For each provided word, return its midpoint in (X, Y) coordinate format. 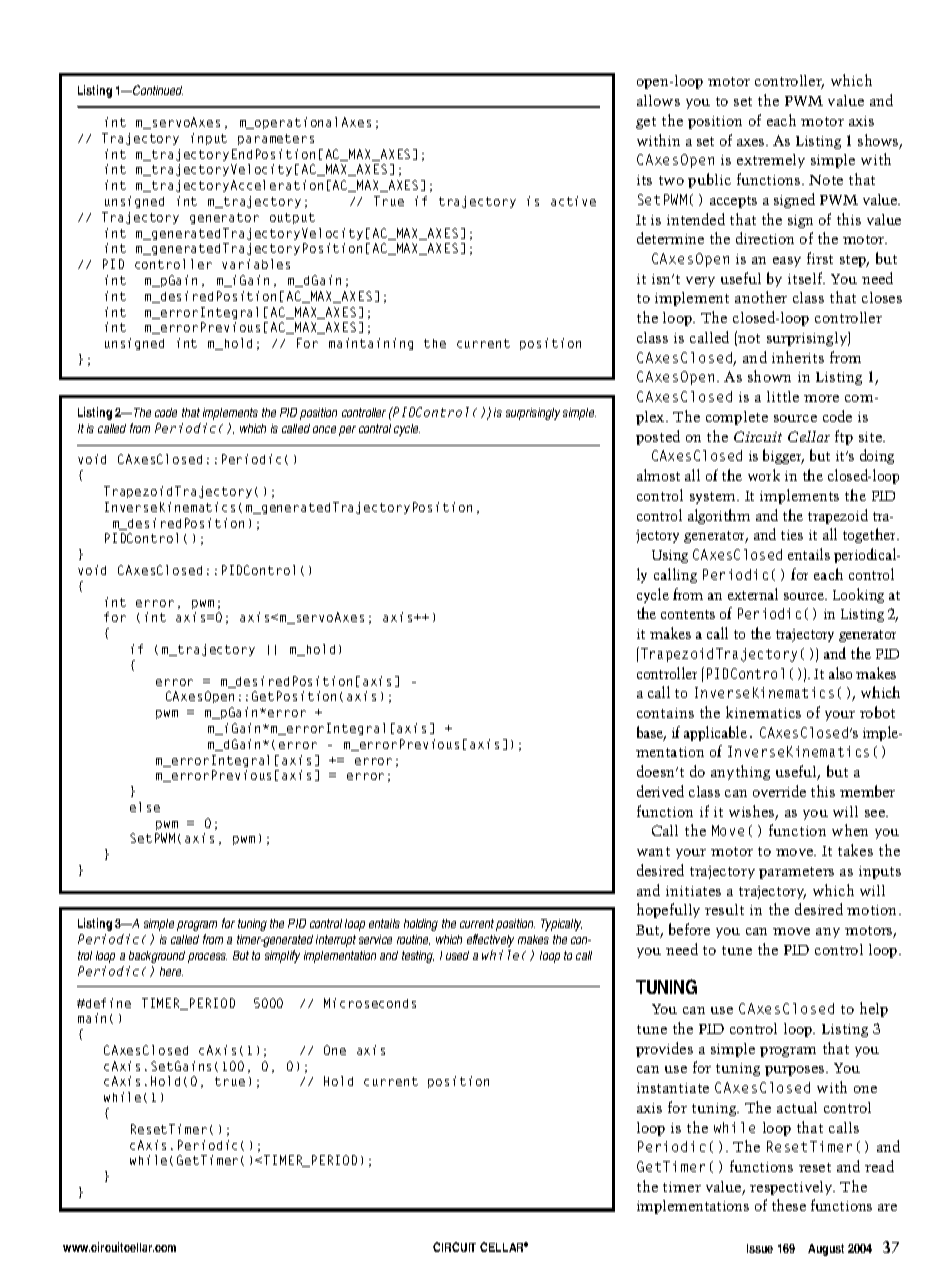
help (874, 1009)
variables (256, 264)
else (145, 807)
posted (658, 437)
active (573, 201)
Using (670, 556)
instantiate (673, 1088)
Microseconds (370, 1003)
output (292, 218)
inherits (798, 357)
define (107, 1003)
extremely (771, 161)
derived (660, 791)
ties (792, 535)
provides (664, 1049)
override (779, 791)
